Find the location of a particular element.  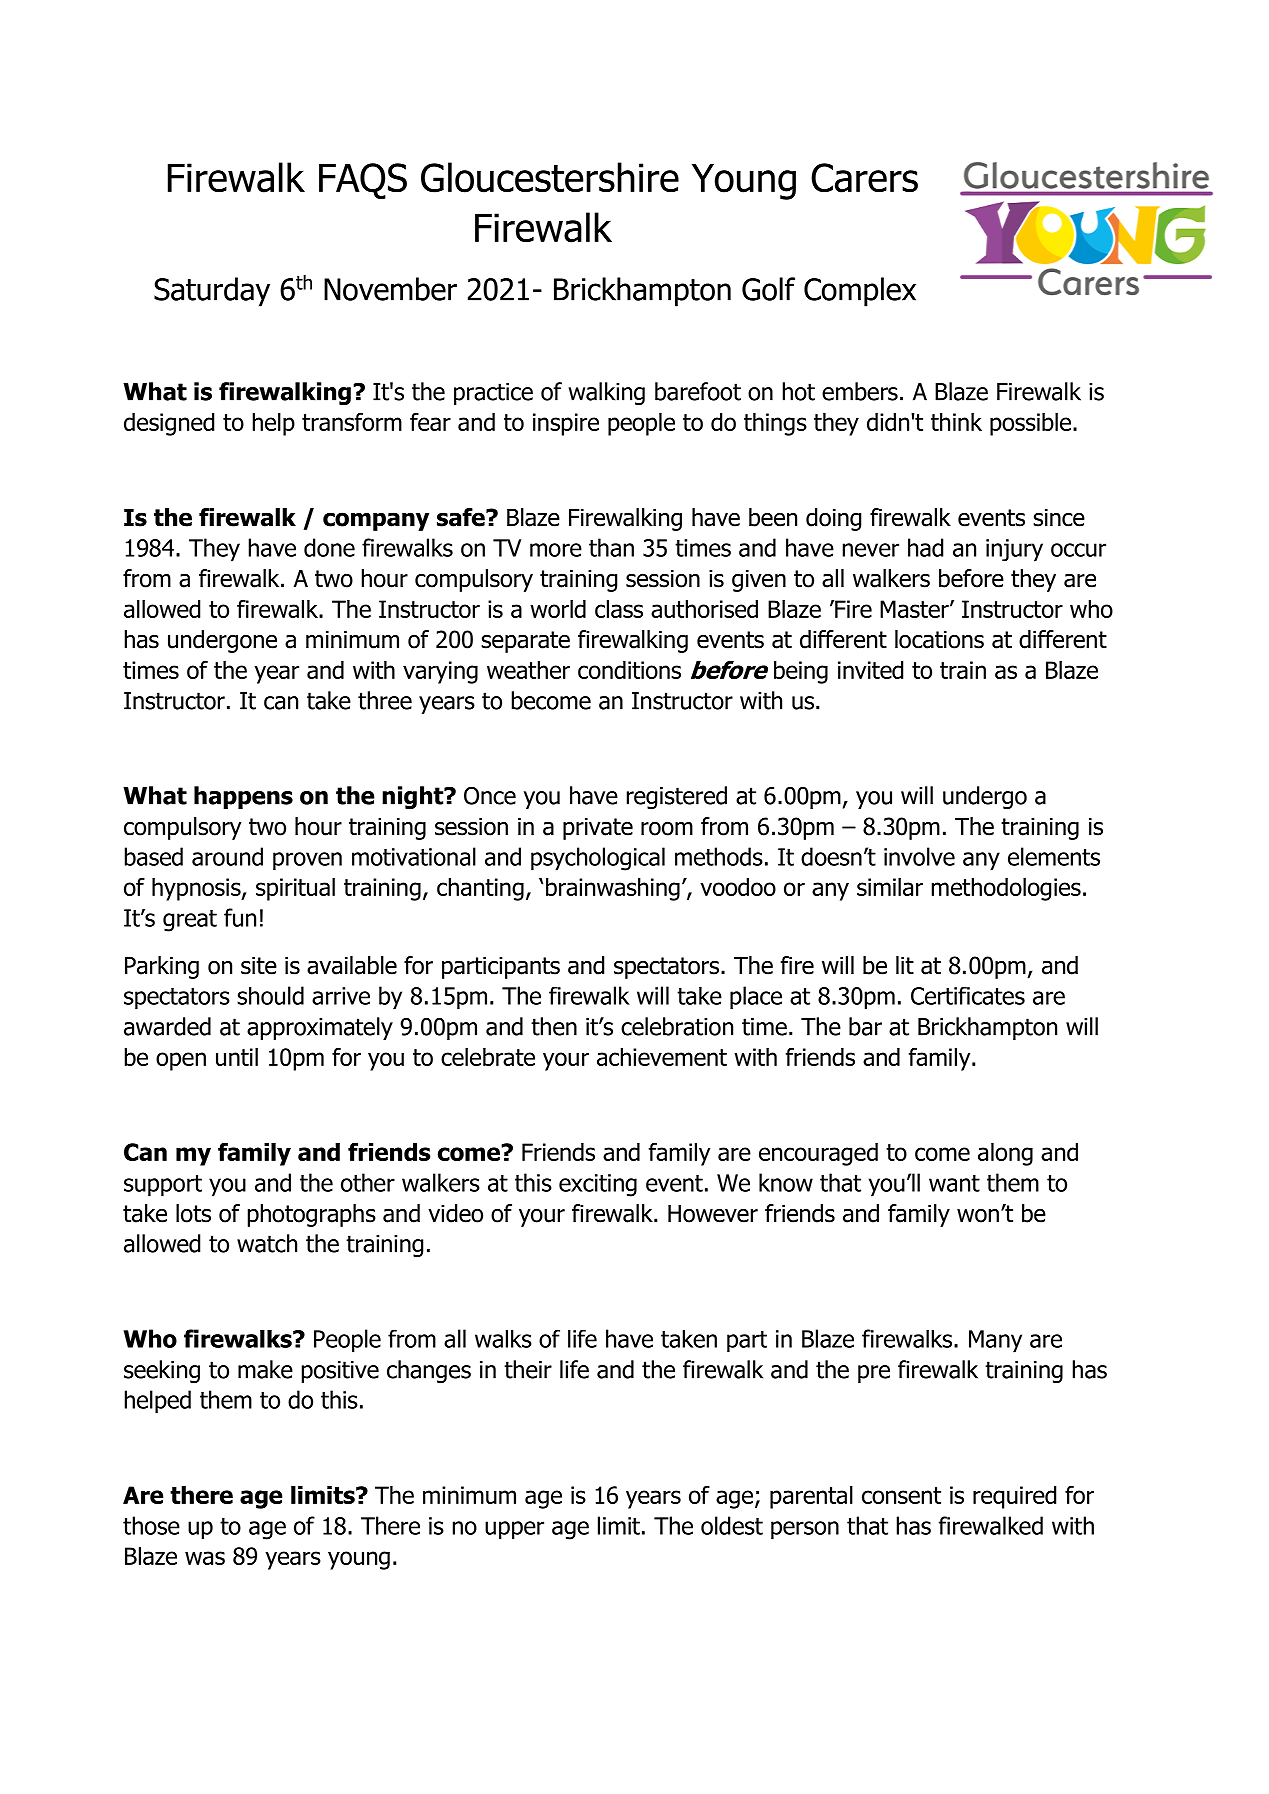

FAQS is located at coordinates (363, 181).
